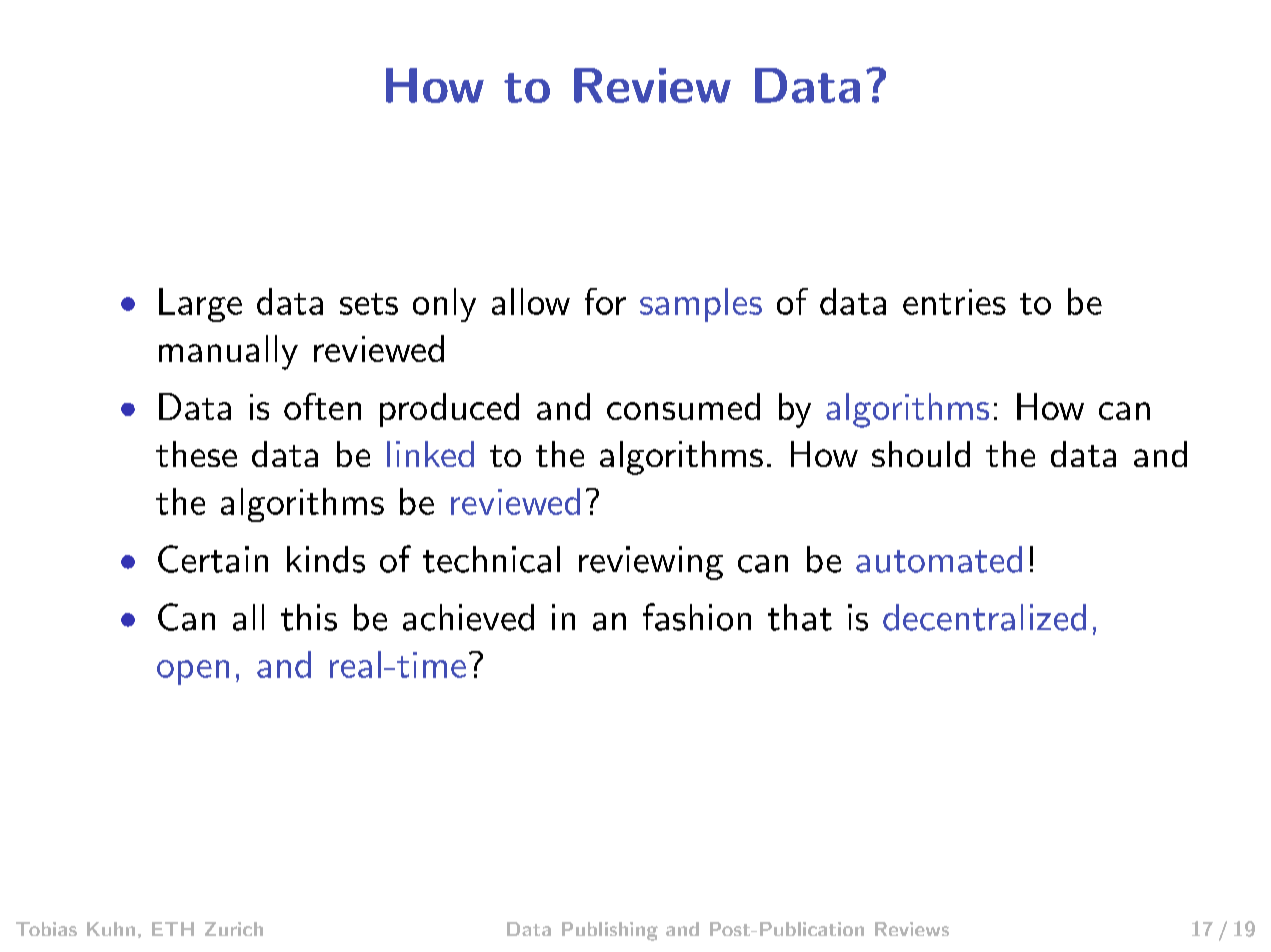  I want to click on Publishing, so click(610, 931).
